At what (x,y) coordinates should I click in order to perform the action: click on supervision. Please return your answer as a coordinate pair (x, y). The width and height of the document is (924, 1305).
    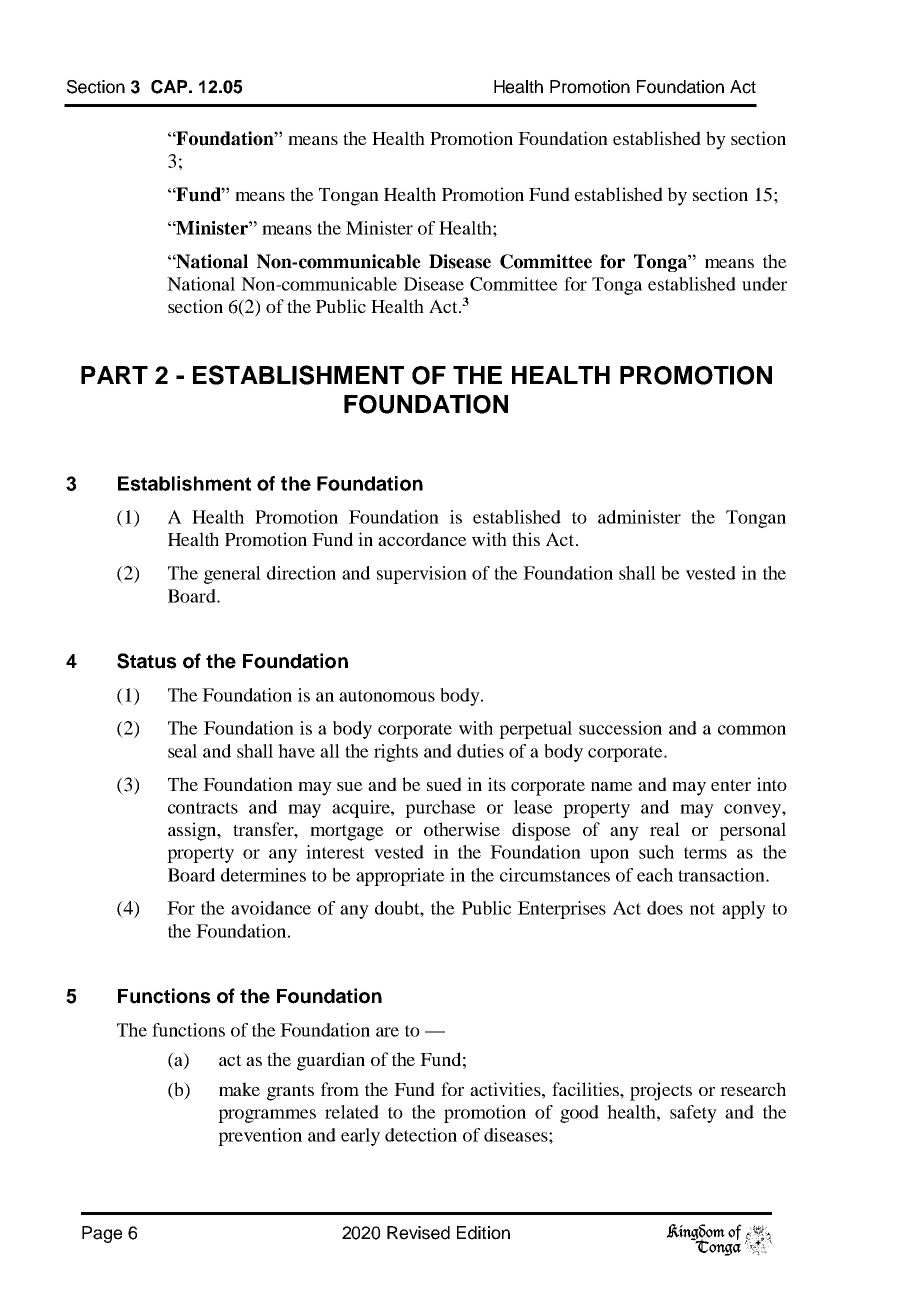
    Looking at the image, I should click on (422, 575).
